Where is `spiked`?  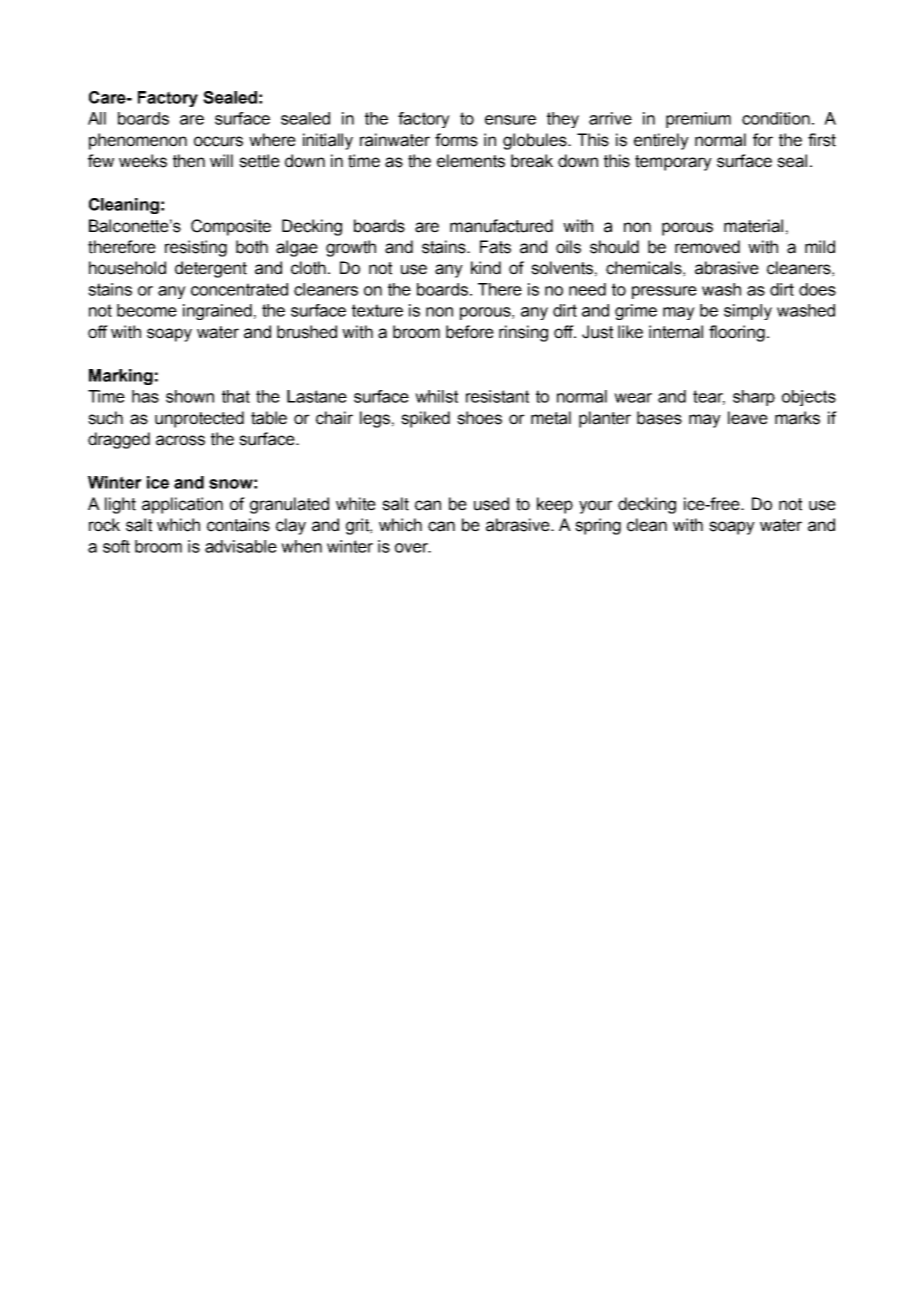 spiked is located at coordinates (425, 419).
